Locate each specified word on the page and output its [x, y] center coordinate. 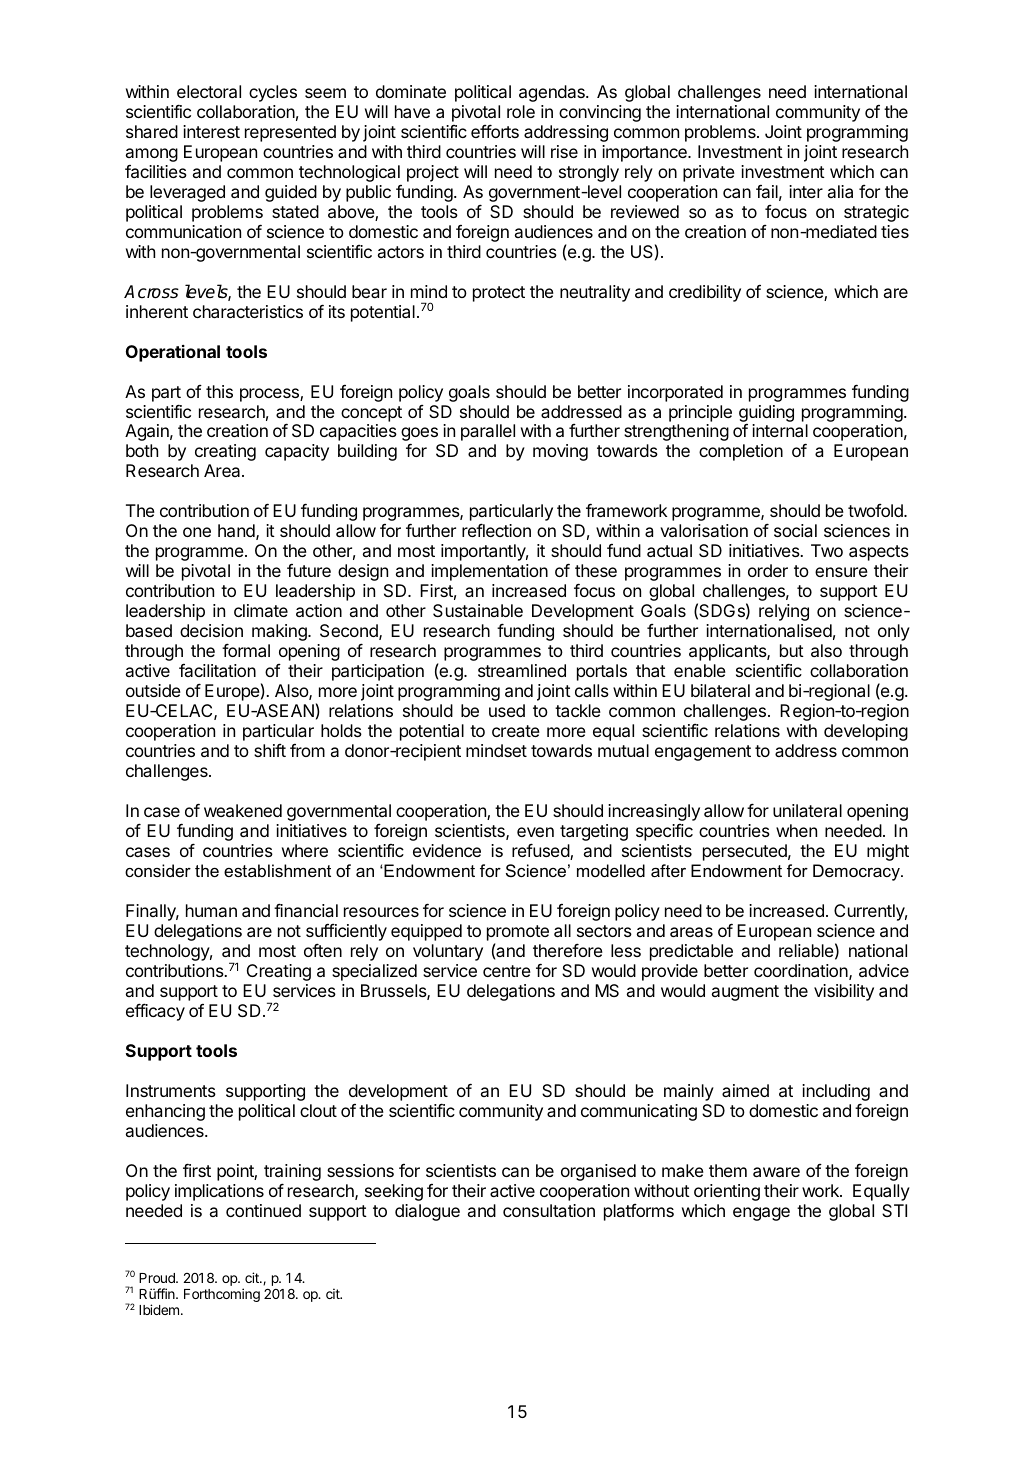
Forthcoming [222, 1295]
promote [518, 933]
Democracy [857, 872]
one [197, 532]
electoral [209, 91]
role [521, 111]
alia [840, 191]
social [795, 530]
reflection [496, 530]
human [211, 910]
